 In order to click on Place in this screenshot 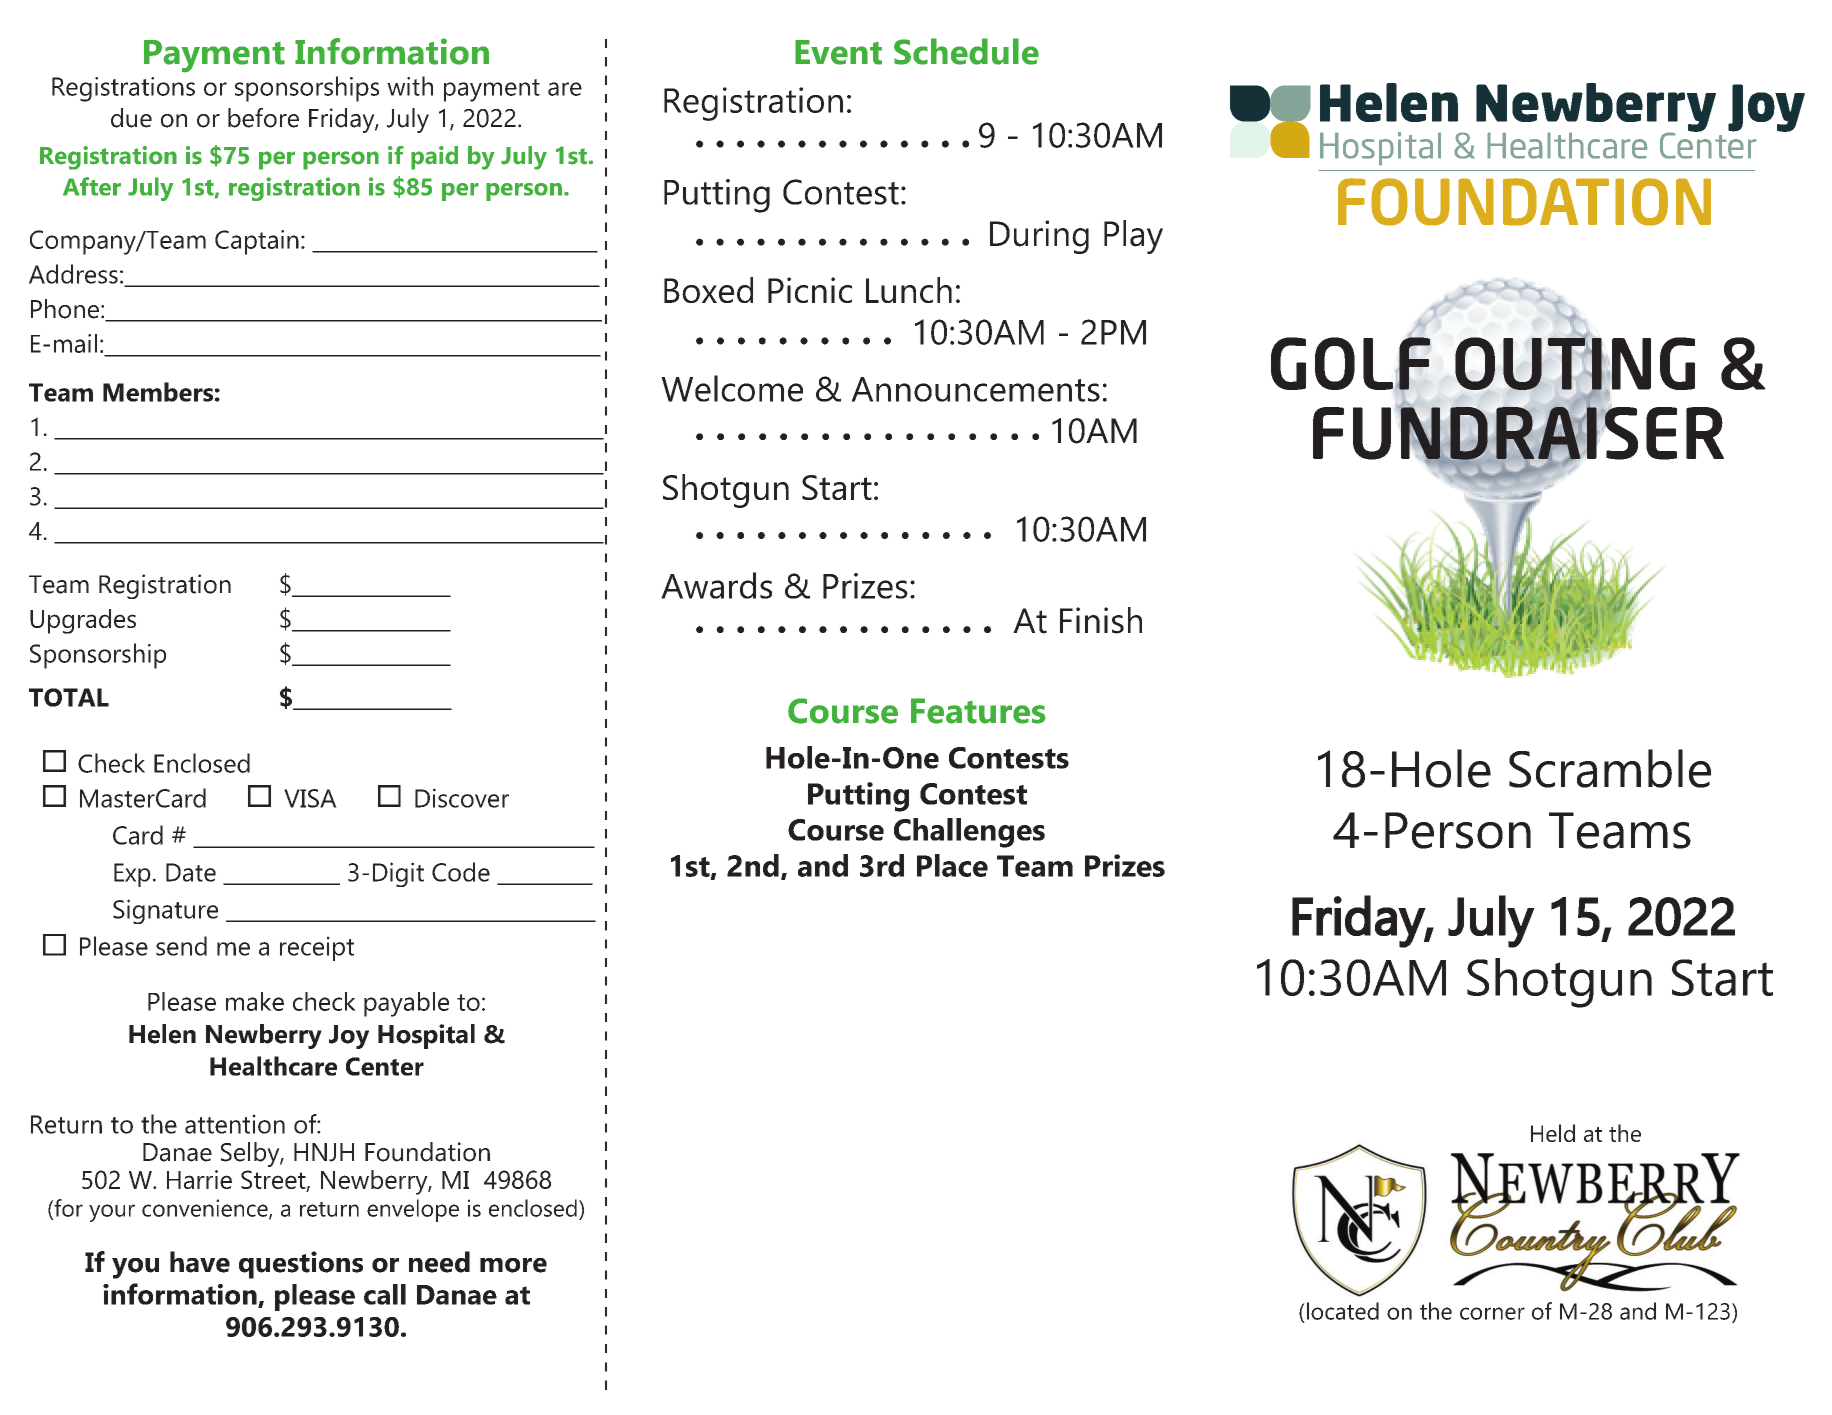, I will do `click(952, 865)`.
